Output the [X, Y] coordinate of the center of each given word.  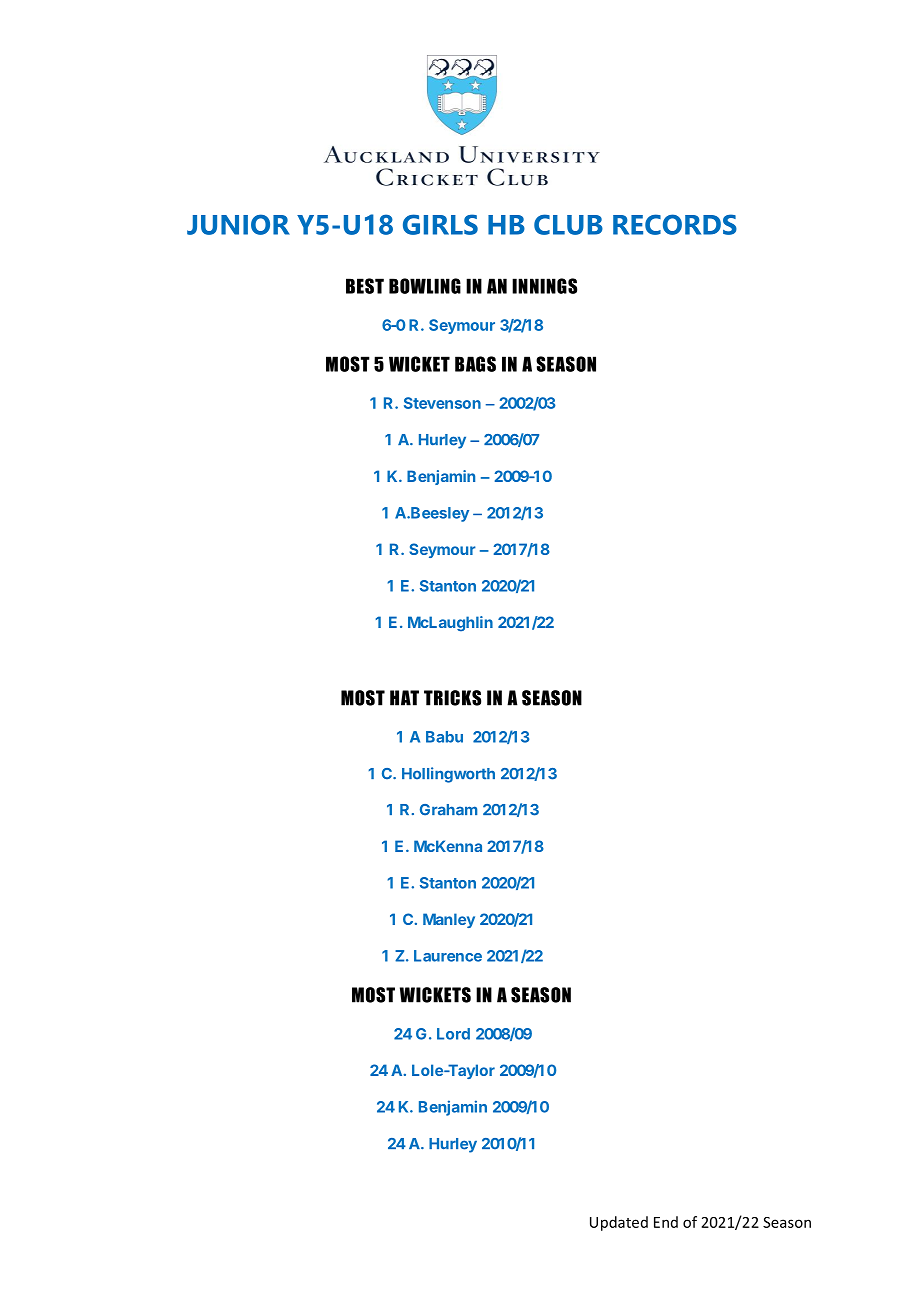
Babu [444, 737]
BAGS [475, 364]
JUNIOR [238, 224]
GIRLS [440, 224]
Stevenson [442, 403]
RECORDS [675, 224]
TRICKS [452, 698]
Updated [619, 1223]
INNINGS [544, 286]
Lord [453, 1034]
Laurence [448, 956]
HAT [404, 698]
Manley [449, 920]
